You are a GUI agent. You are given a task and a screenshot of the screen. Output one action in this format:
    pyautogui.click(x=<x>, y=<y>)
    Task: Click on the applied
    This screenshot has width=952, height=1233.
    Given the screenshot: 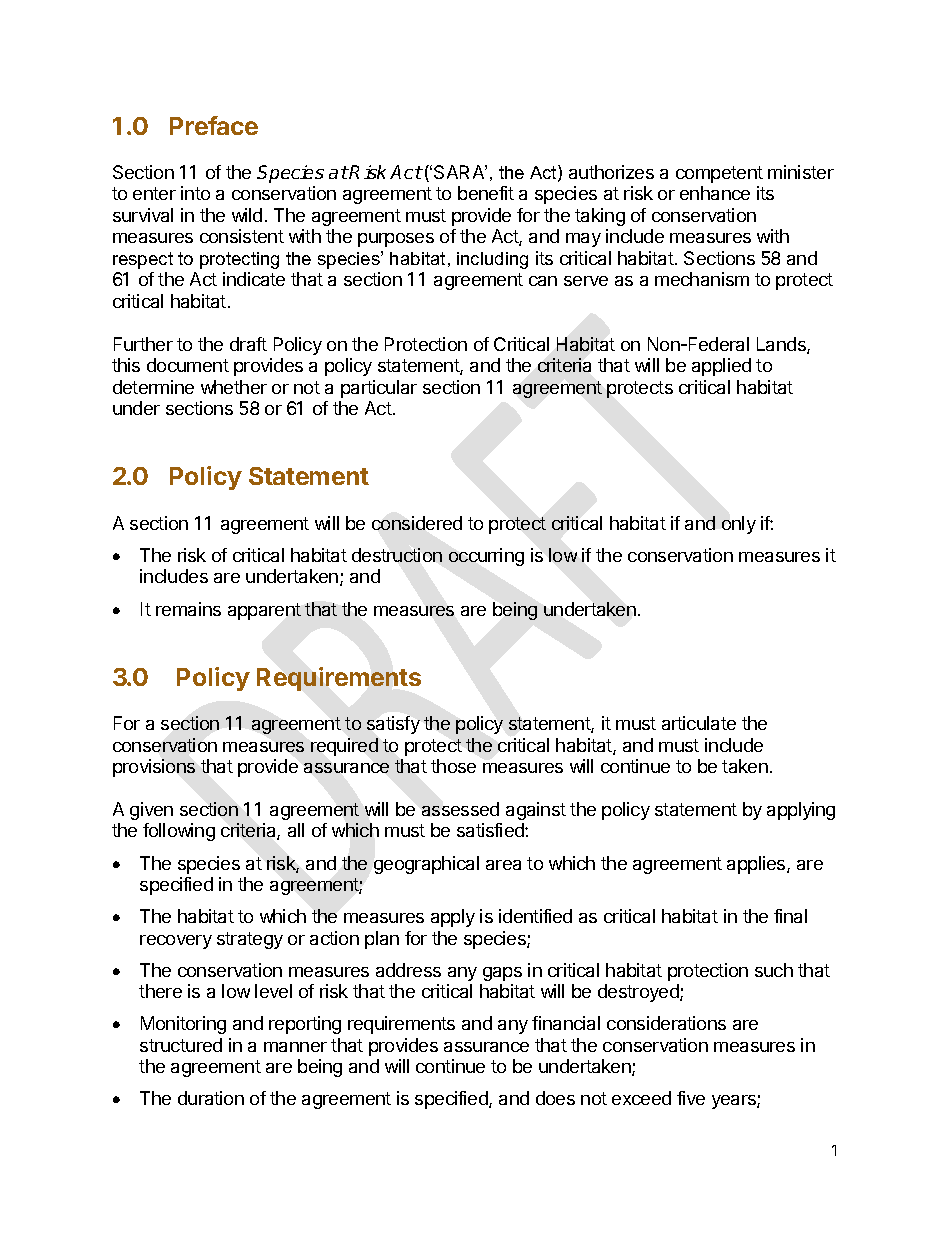 What is the action you would take?
    pyautogui.click(x=721, y=367)
